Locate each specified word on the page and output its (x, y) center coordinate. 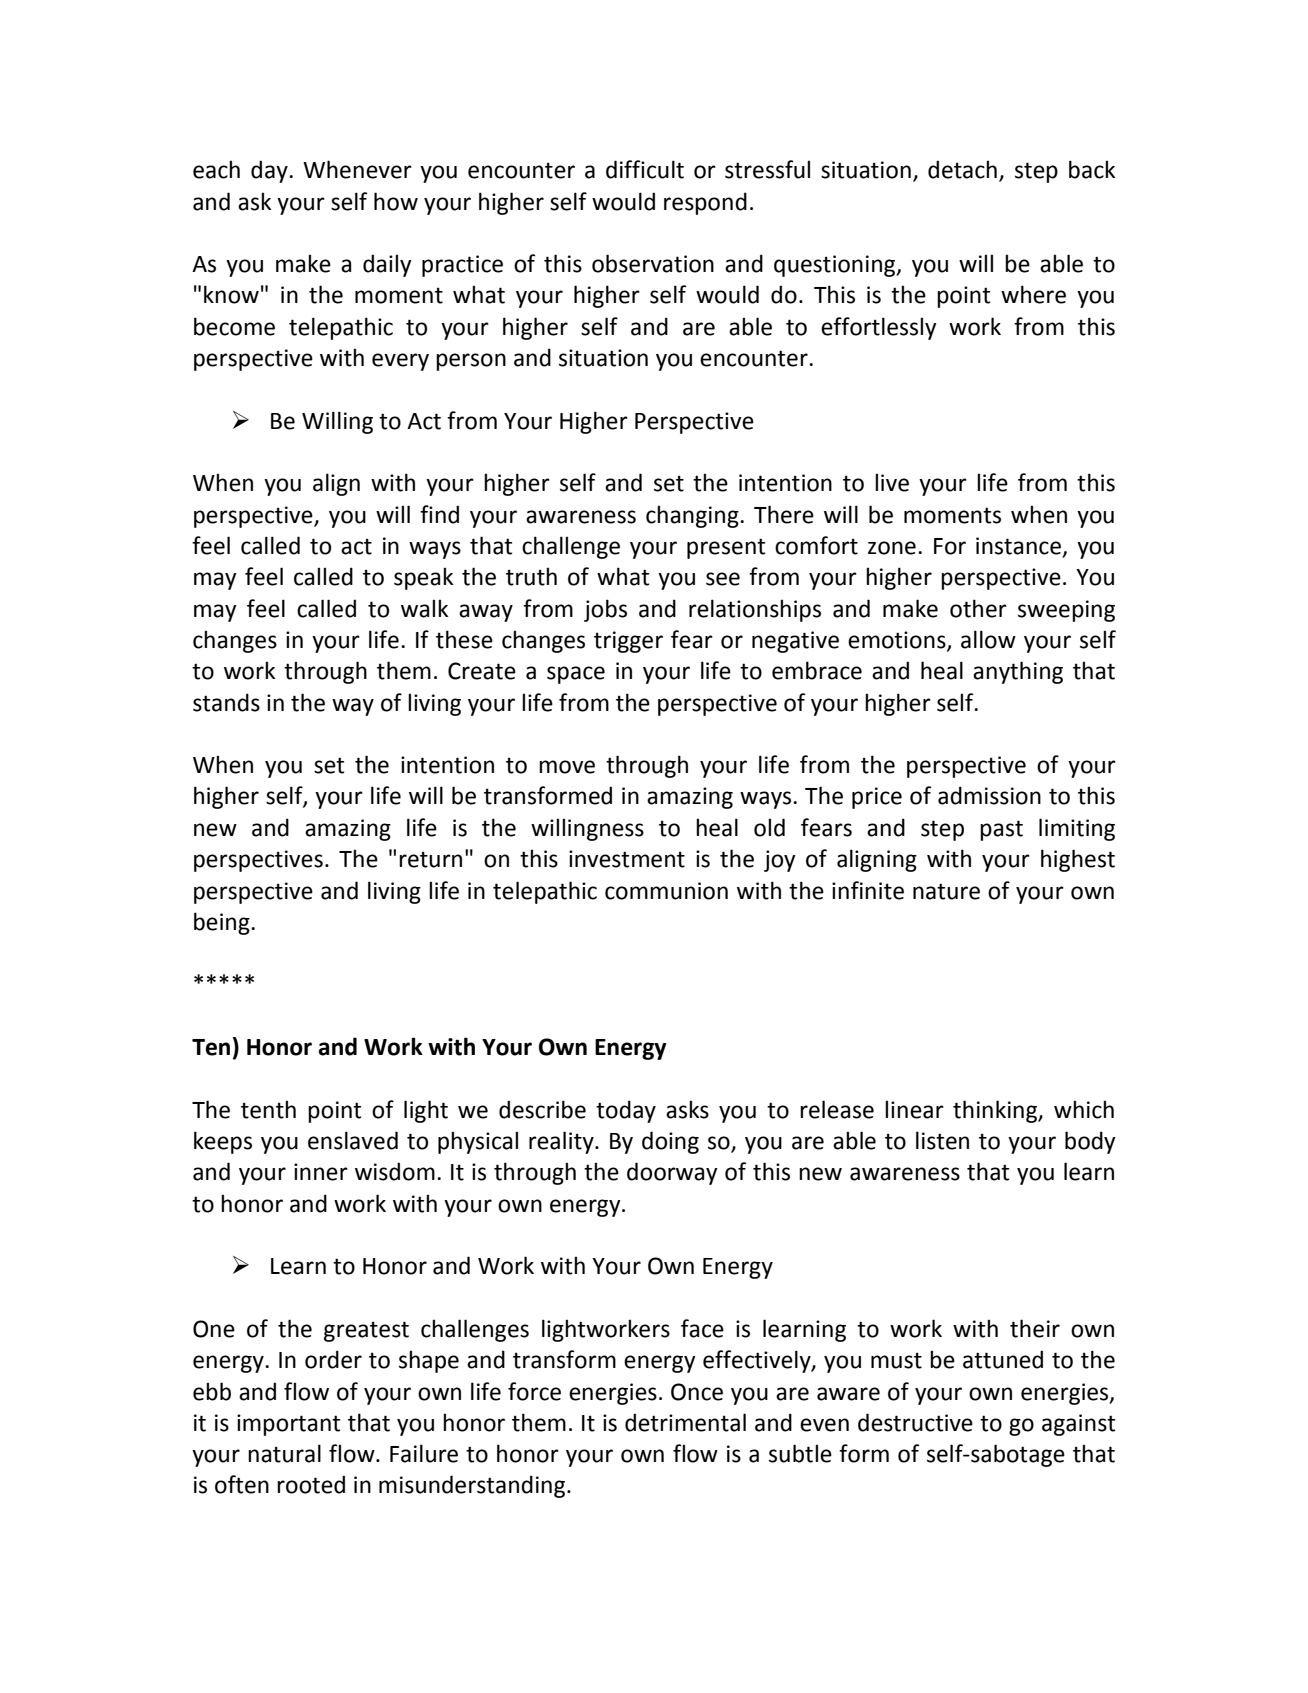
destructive (915, 1422)
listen (942, 1140)
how (396, 201)
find (439, 514)
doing (670, 1142)
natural (284, 1453)
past (1001, 830)
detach (962, 169)
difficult (645, 169)
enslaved (353, 1140)
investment (627, 859)
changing (693, 516)
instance (1019, 547)
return (430, 859)
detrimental (685, 1422)
